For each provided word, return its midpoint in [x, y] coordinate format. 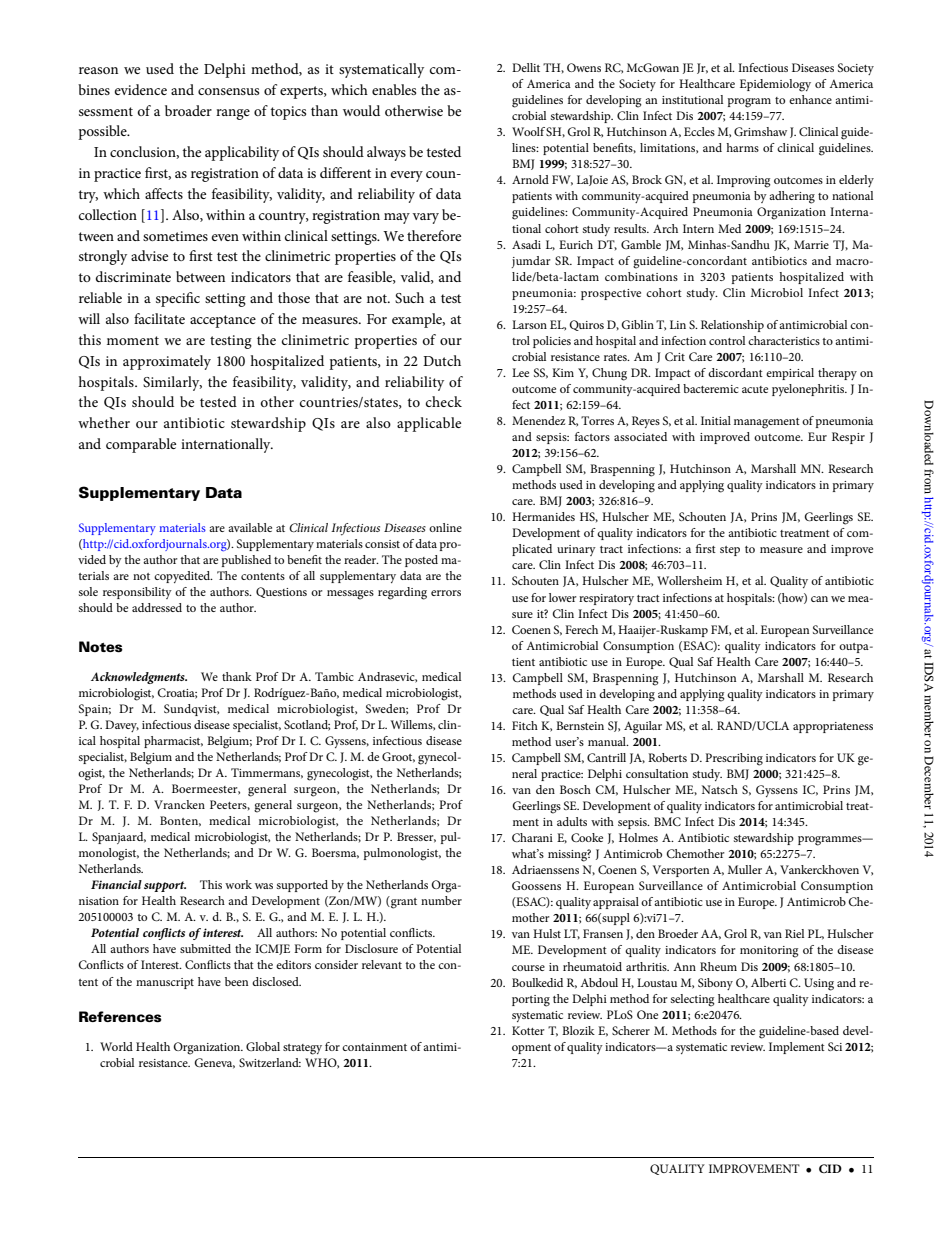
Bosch [575, 789]
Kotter [528, 1030]
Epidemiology [775, 85]
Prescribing [734, 759]
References [120, 1017]
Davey [122, 726]
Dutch [442, 360]
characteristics [784, 340]
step [730, 551]
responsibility [137, 593]
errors [446, 593]
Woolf [528, 131]
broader [188, 110]
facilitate [159, 318]
